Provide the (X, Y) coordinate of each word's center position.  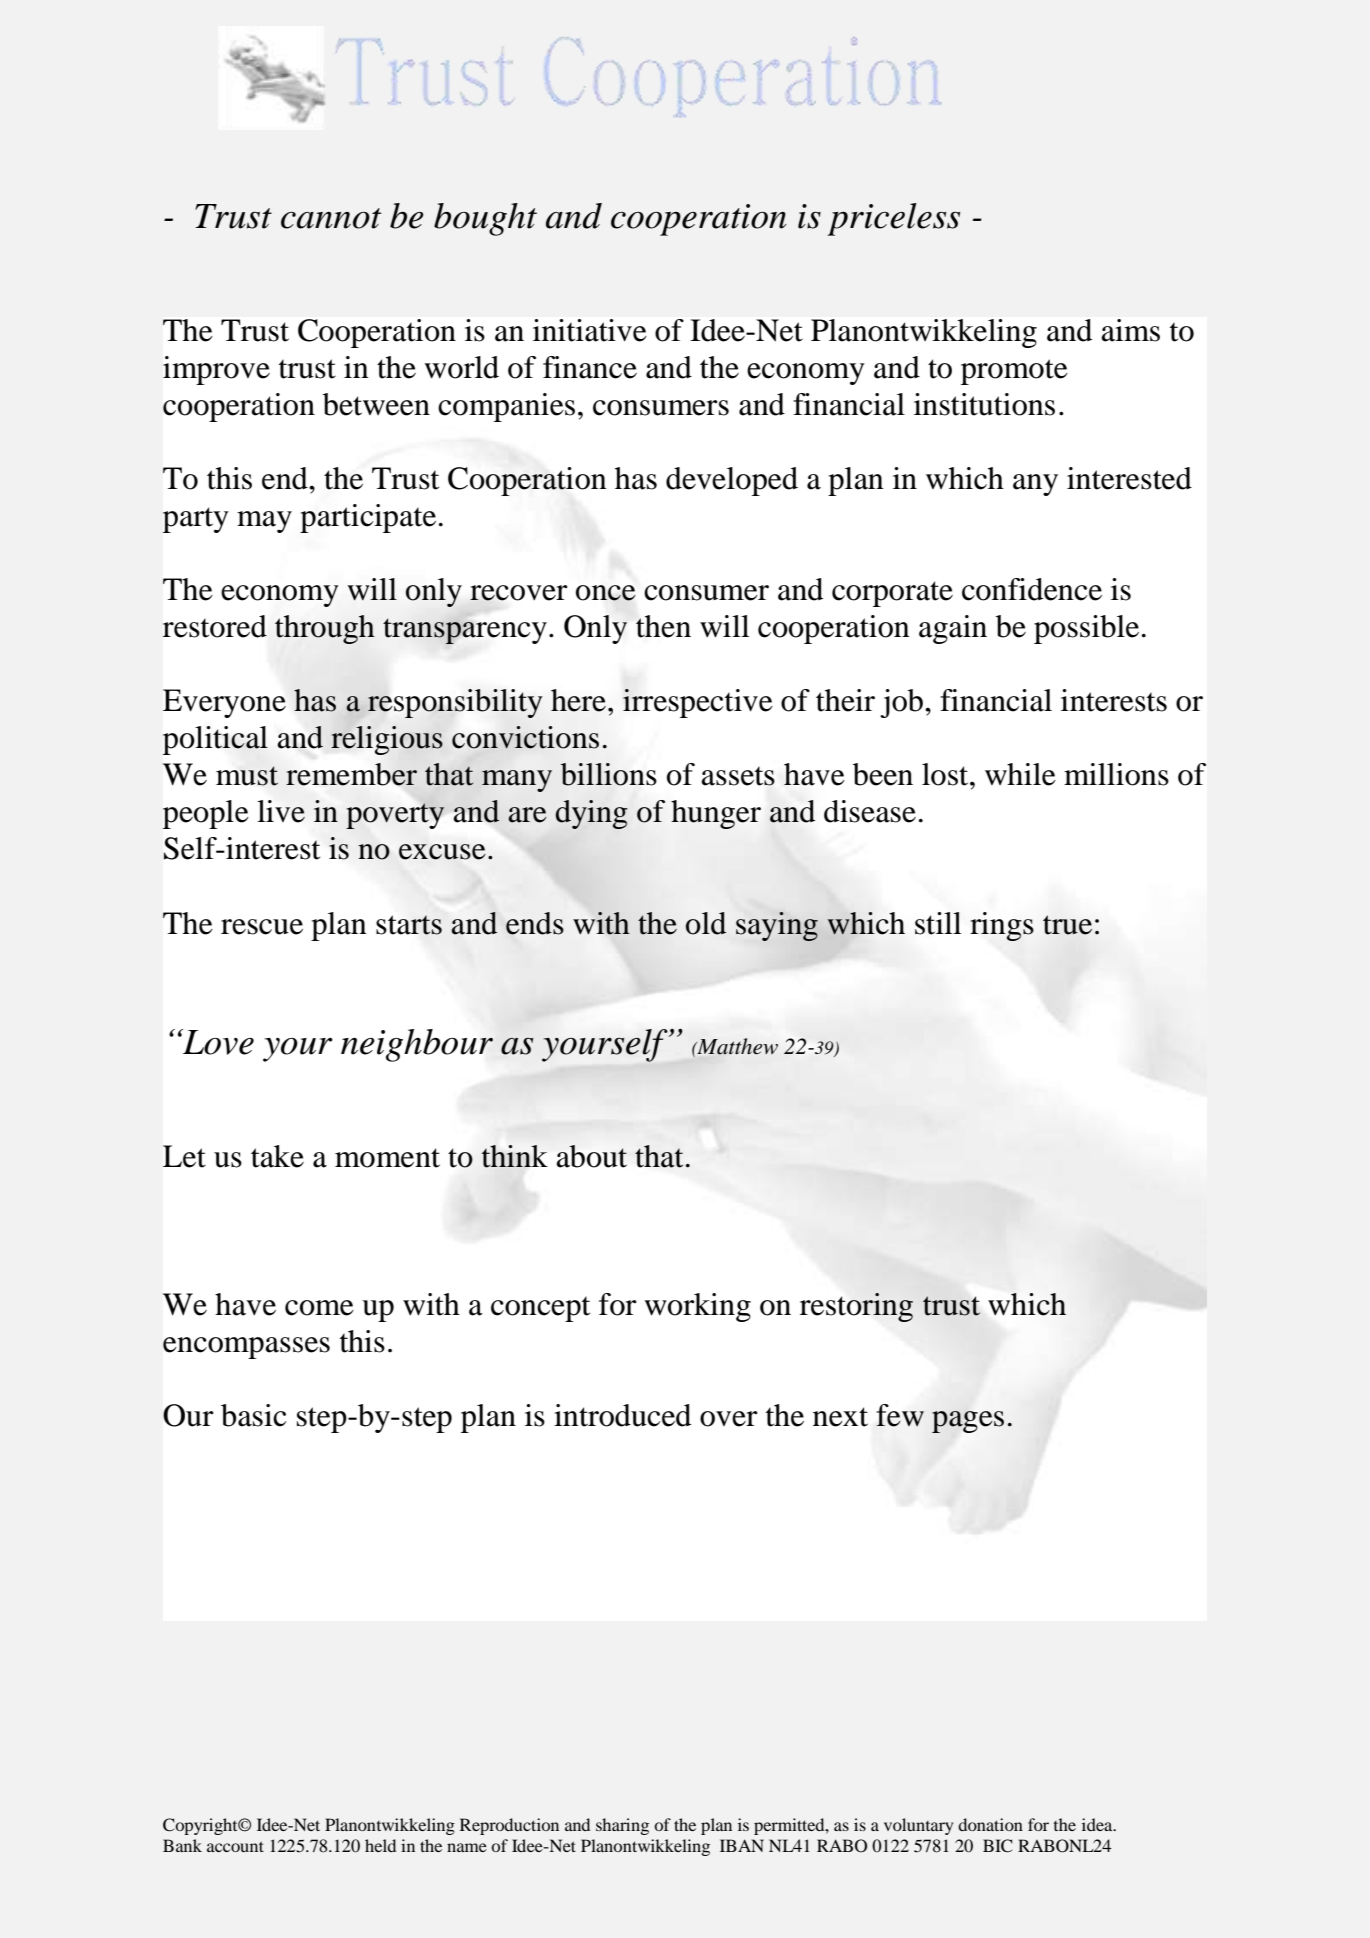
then (663, 626)
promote (1014, 372)
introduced (622, 1415)
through (325, 629)
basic (254, 1415)
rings (1002, 926)
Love (217, 1042)
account (235, 1846)
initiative (590, 330)
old (706, 923)
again (953, 629)
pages (968, 1422)
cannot (331, 218)
